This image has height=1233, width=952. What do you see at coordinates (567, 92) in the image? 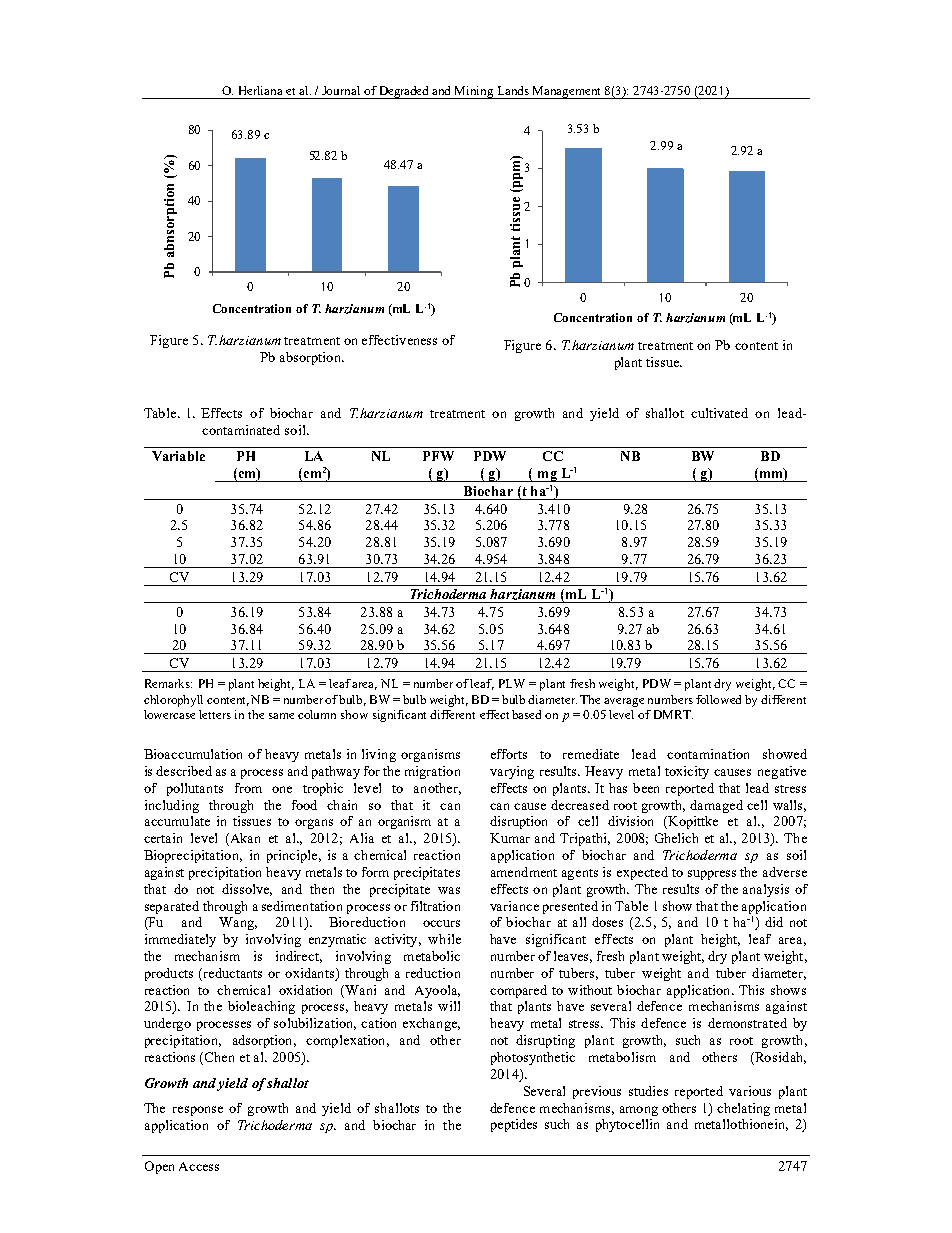
I see `Management` at bounding box center [567, 92].
